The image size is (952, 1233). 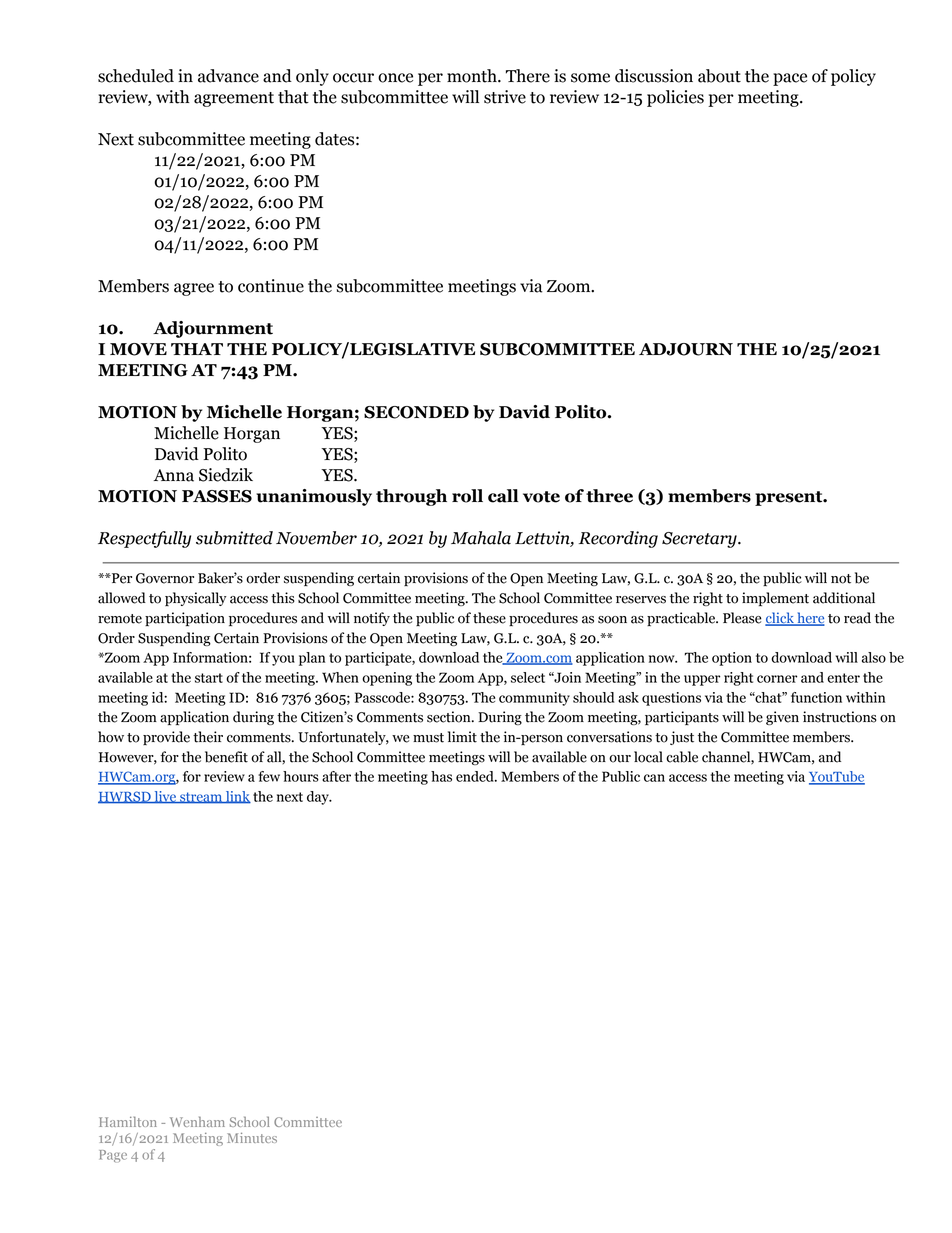 What do you see at coordinates (654, 778) in the page?
I see `can` at bounding box center [654, 778].
